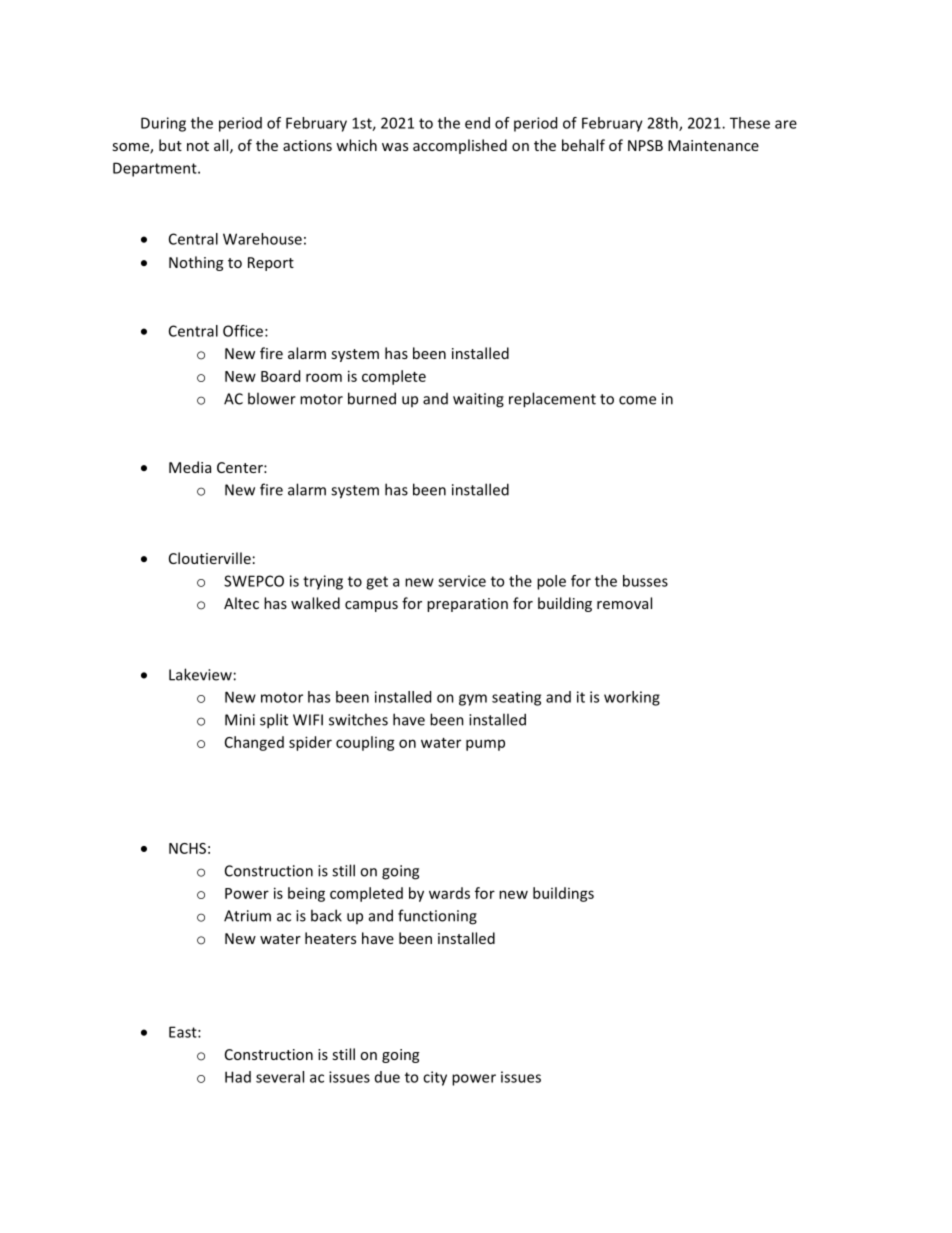  I want to click on Had, so click(238, 1077).
